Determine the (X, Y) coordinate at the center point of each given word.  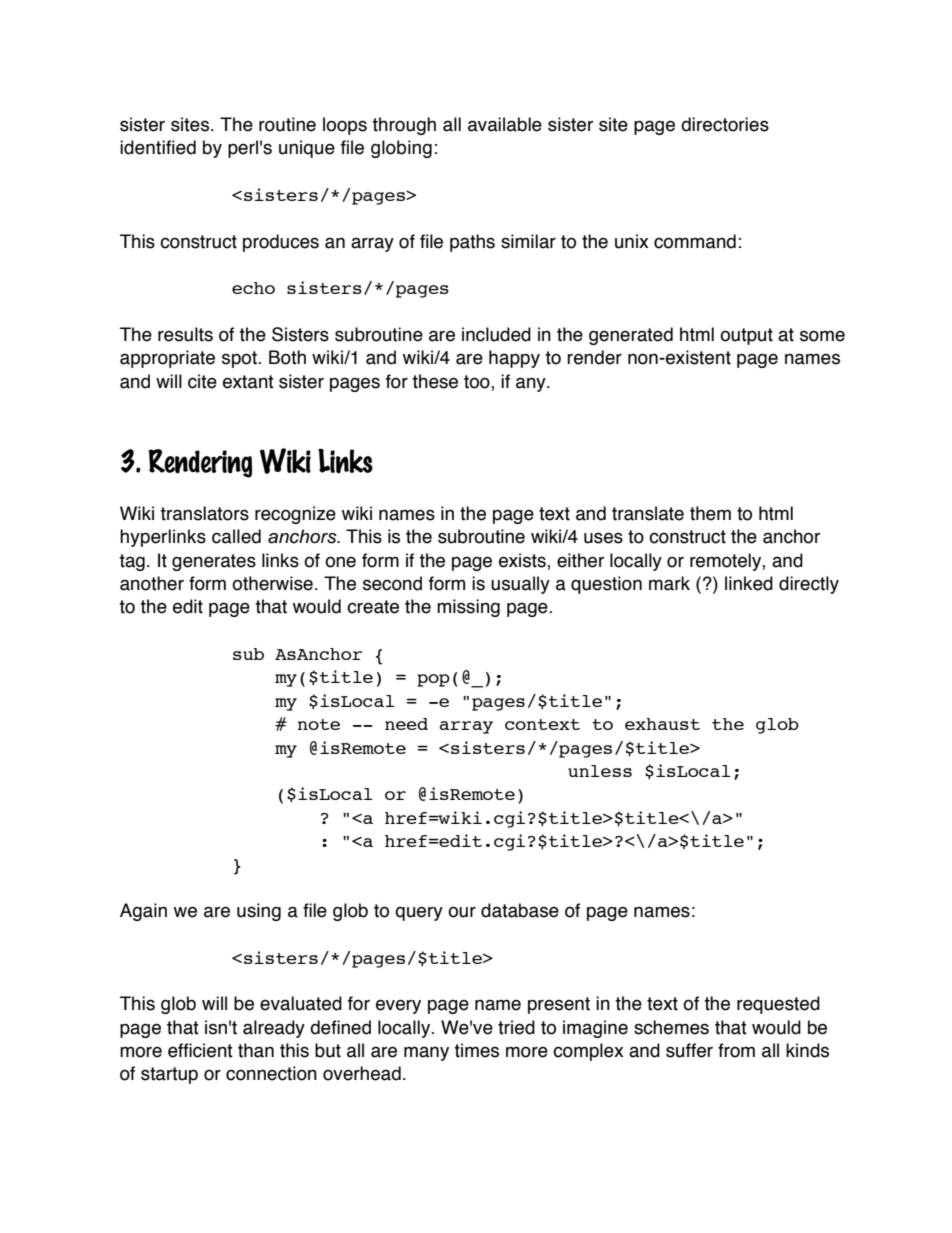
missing (468, 608)
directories (725, 124)
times (476, 1050)
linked (749, 583)
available (505, 124)
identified (158, 147)
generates (214, 562)
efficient (200, 1050)
